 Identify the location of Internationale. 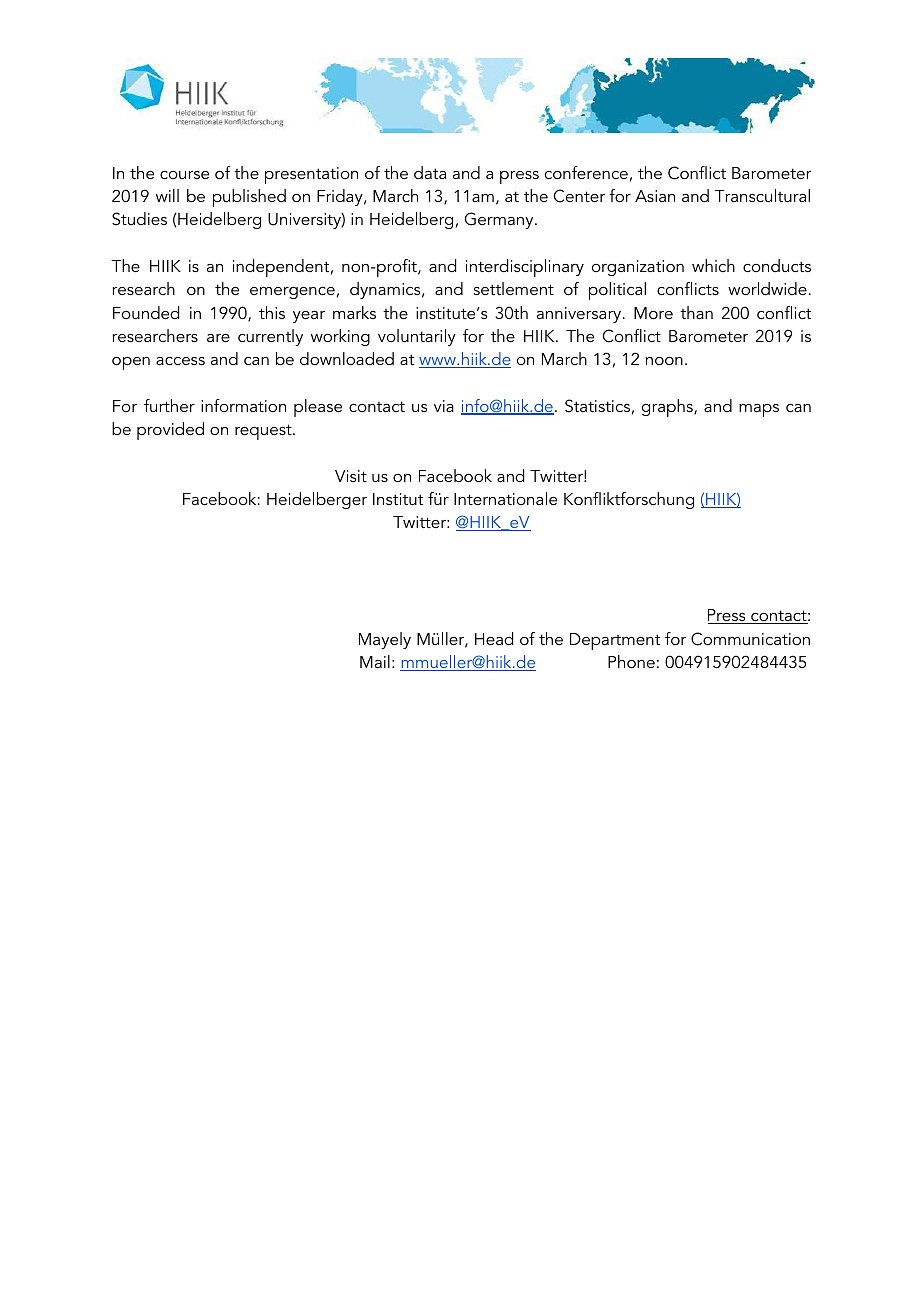
(505, 498).
